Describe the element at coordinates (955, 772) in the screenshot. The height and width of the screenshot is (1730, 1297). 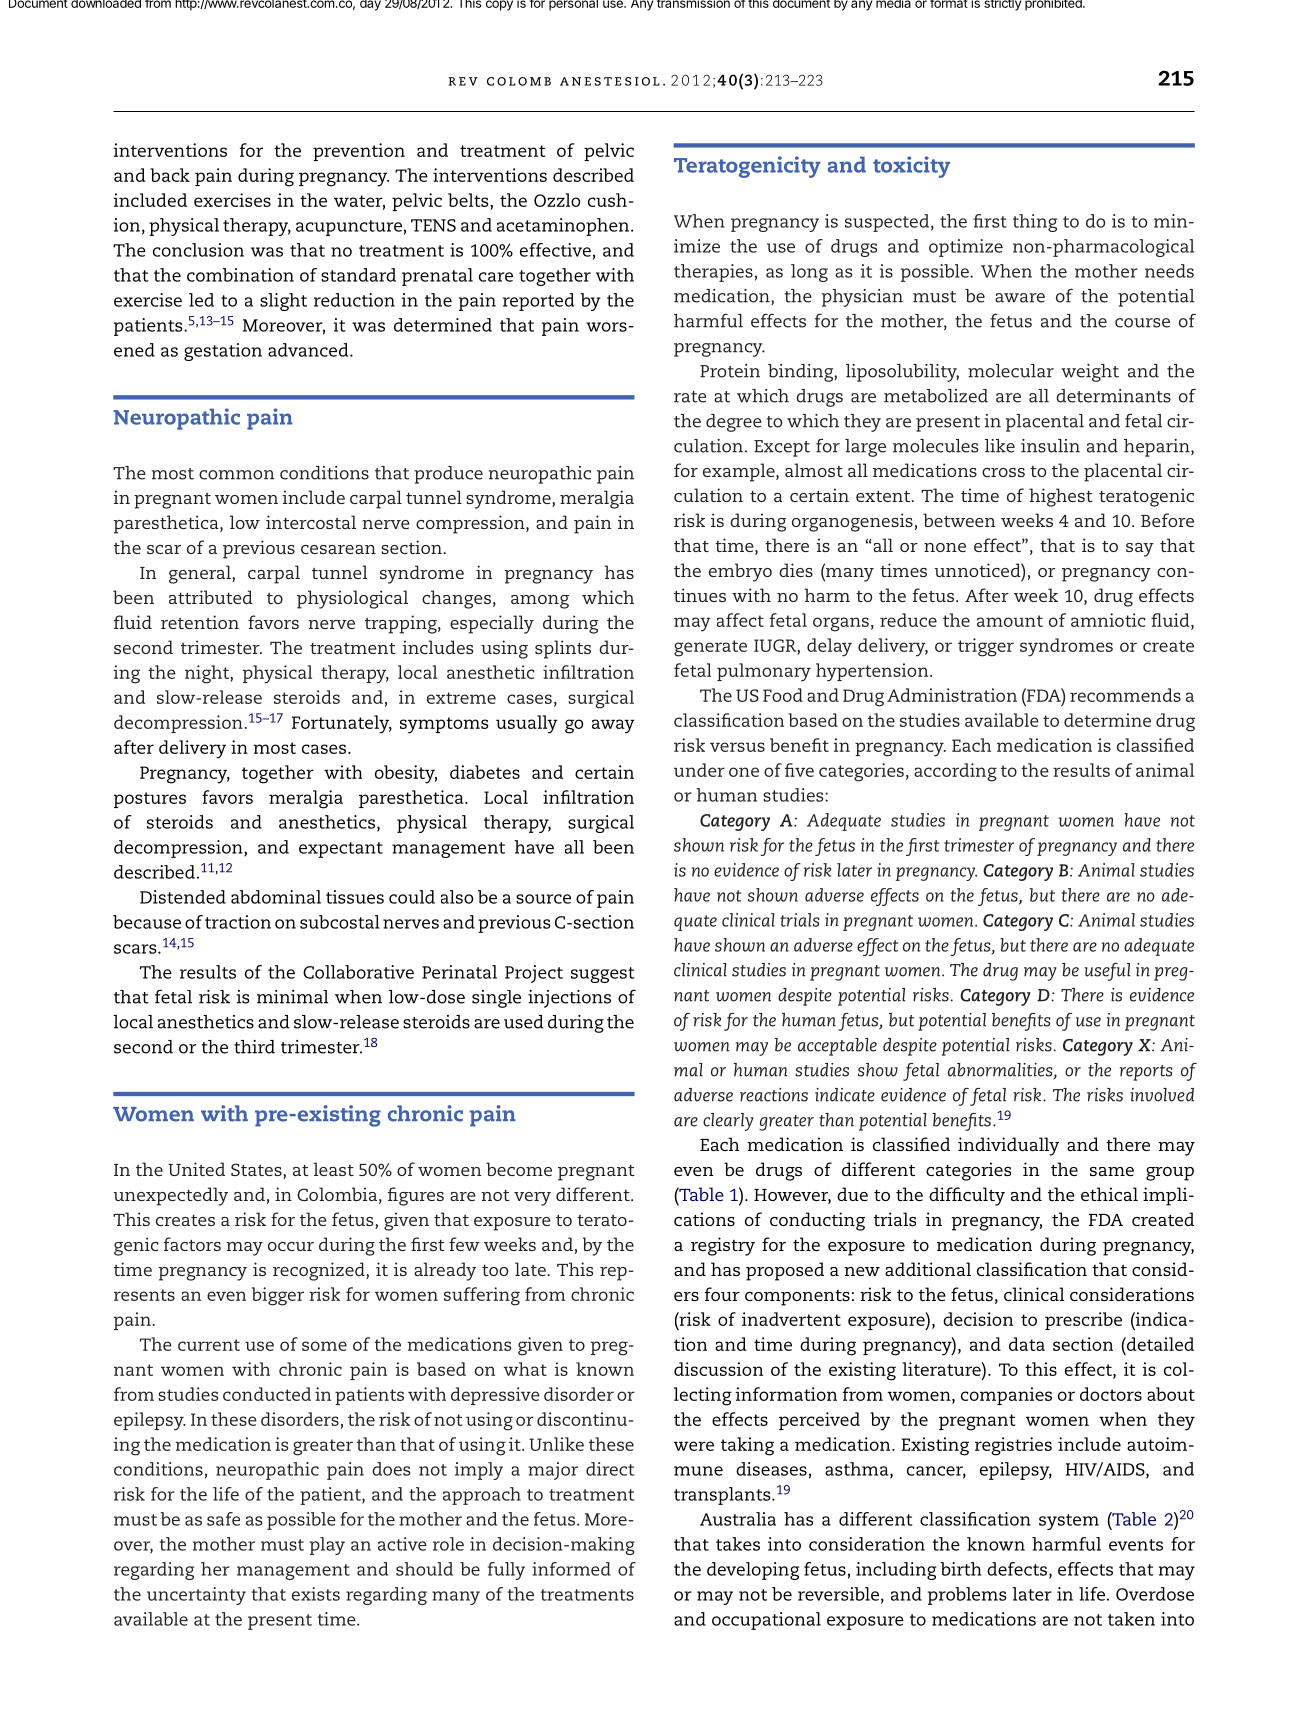
I see `according` at that location.
